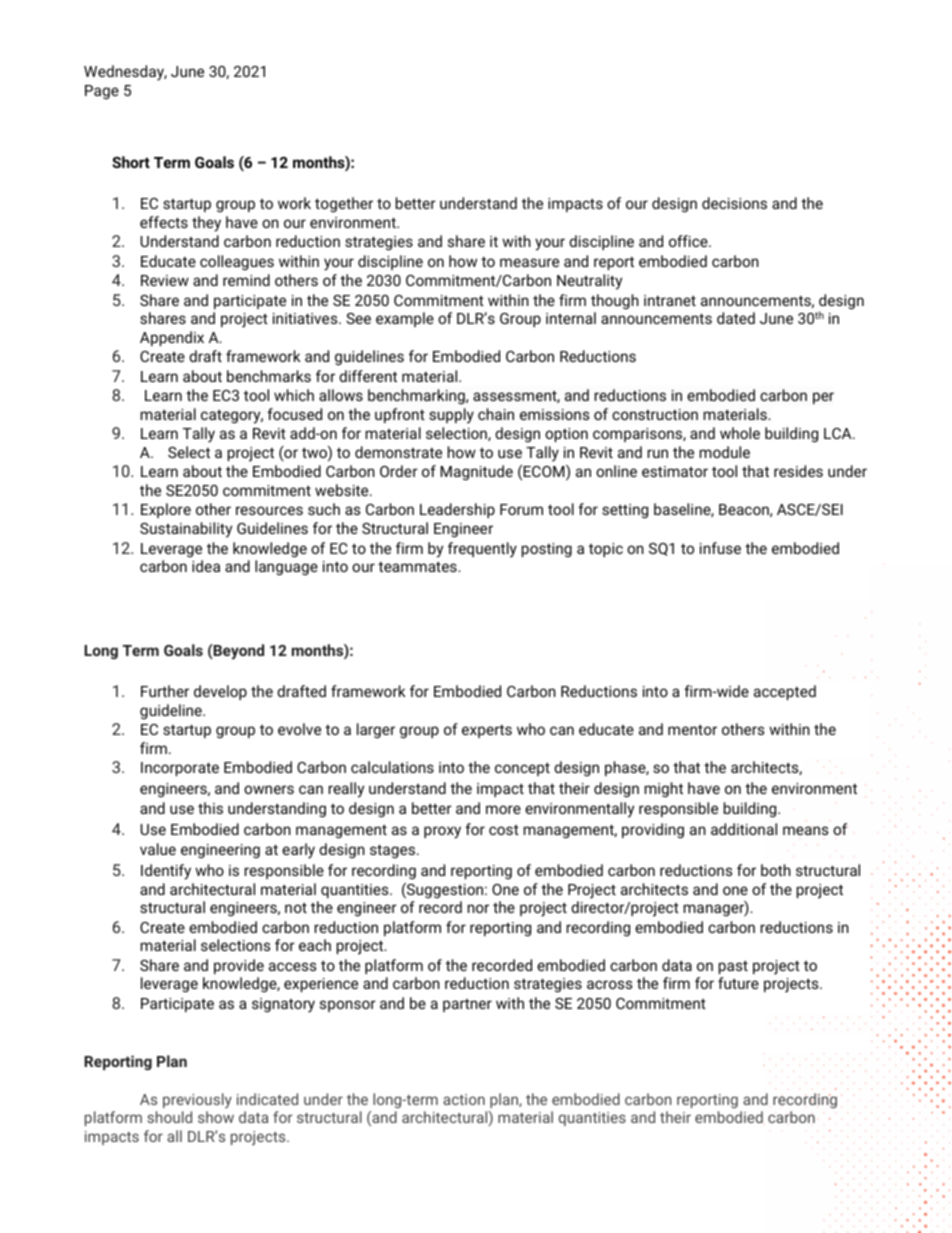 Image resolution: width=952 pixels, height=1233 pixels. I want to click on decisions, so click(734, 203).
